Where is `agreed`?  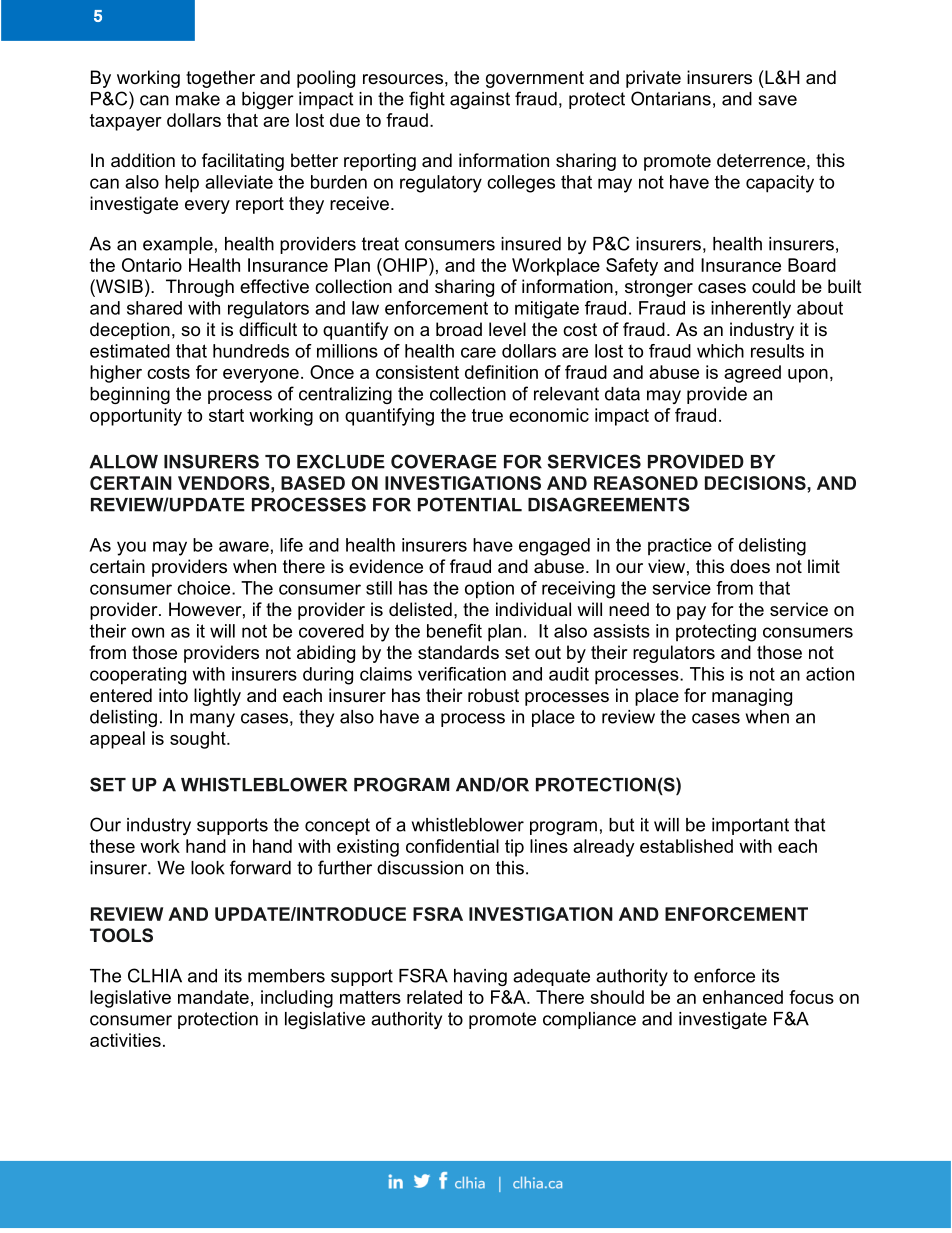
agreed is located at coordinates (752, 374).
